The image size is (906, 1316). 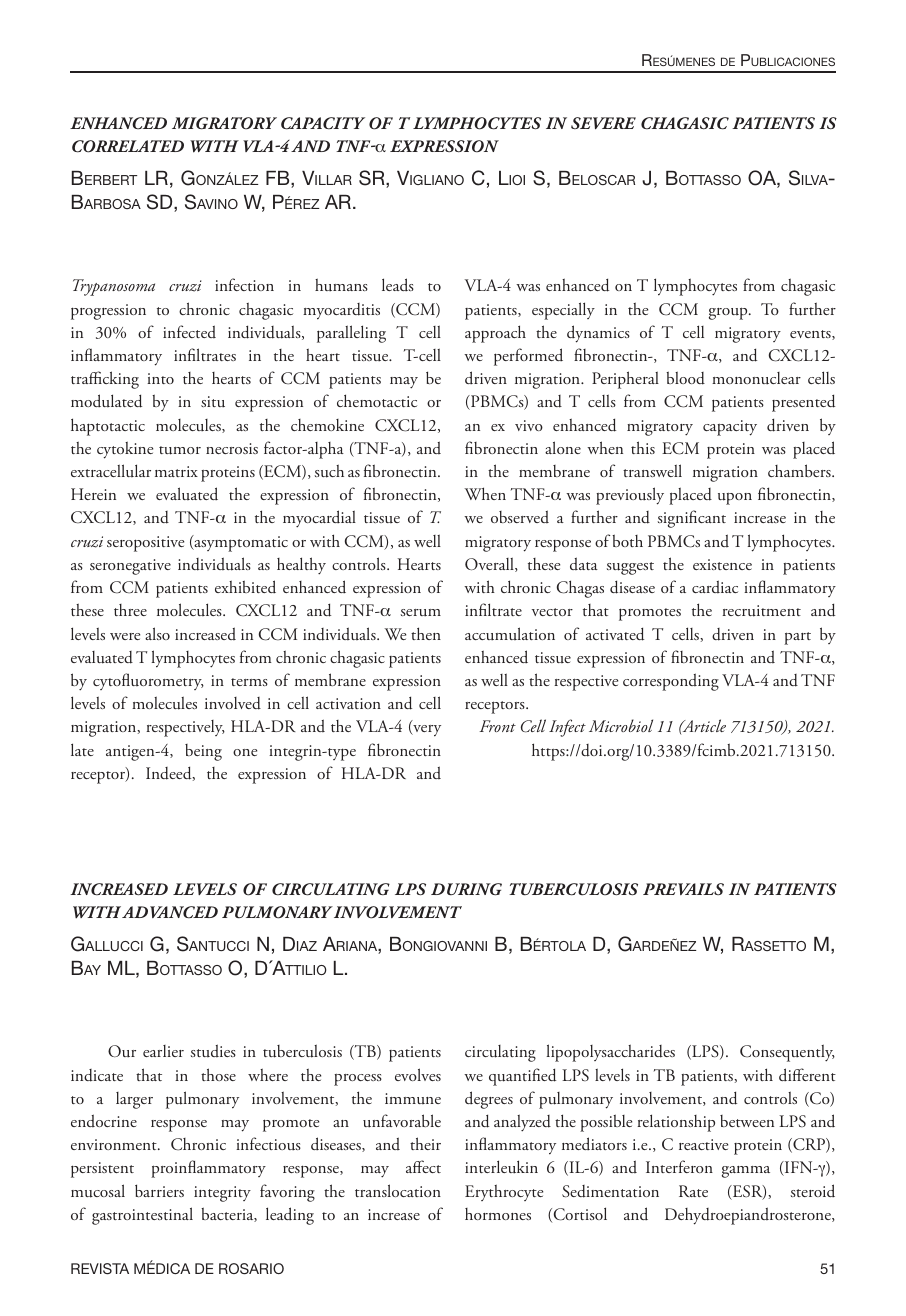 What do you see at coordinates (233, 703) in the image?
I see `involved` at bounding box center [233, 703].
